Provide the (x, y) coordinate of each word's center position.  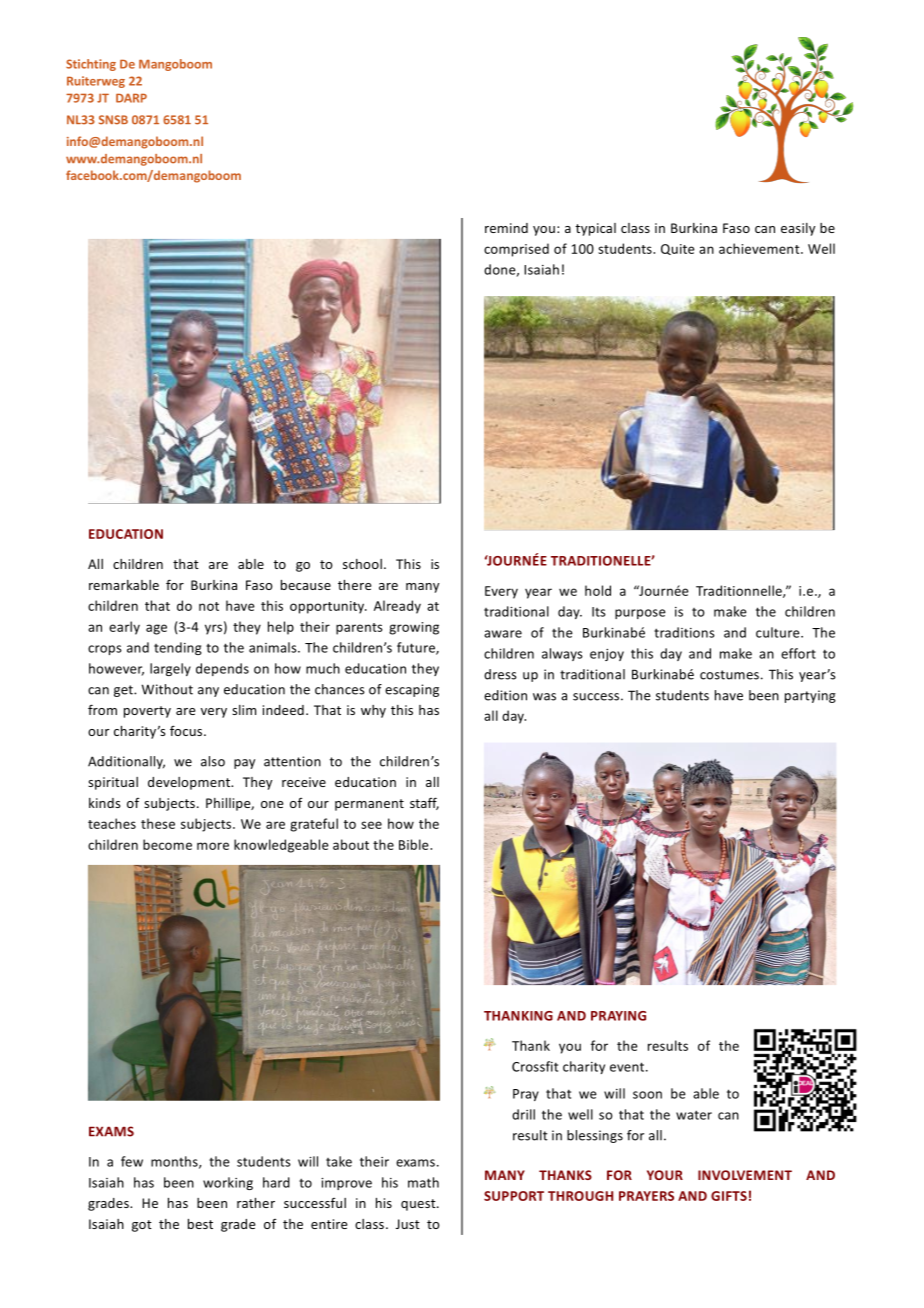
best (200, 1224)
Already (397, 607)
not (209, 606)
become (167, 844)
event (628, 1067)
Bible (415, 844)
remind (506, 228)
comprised (516, 250)
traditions (684, 632)
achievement (760, 248)
